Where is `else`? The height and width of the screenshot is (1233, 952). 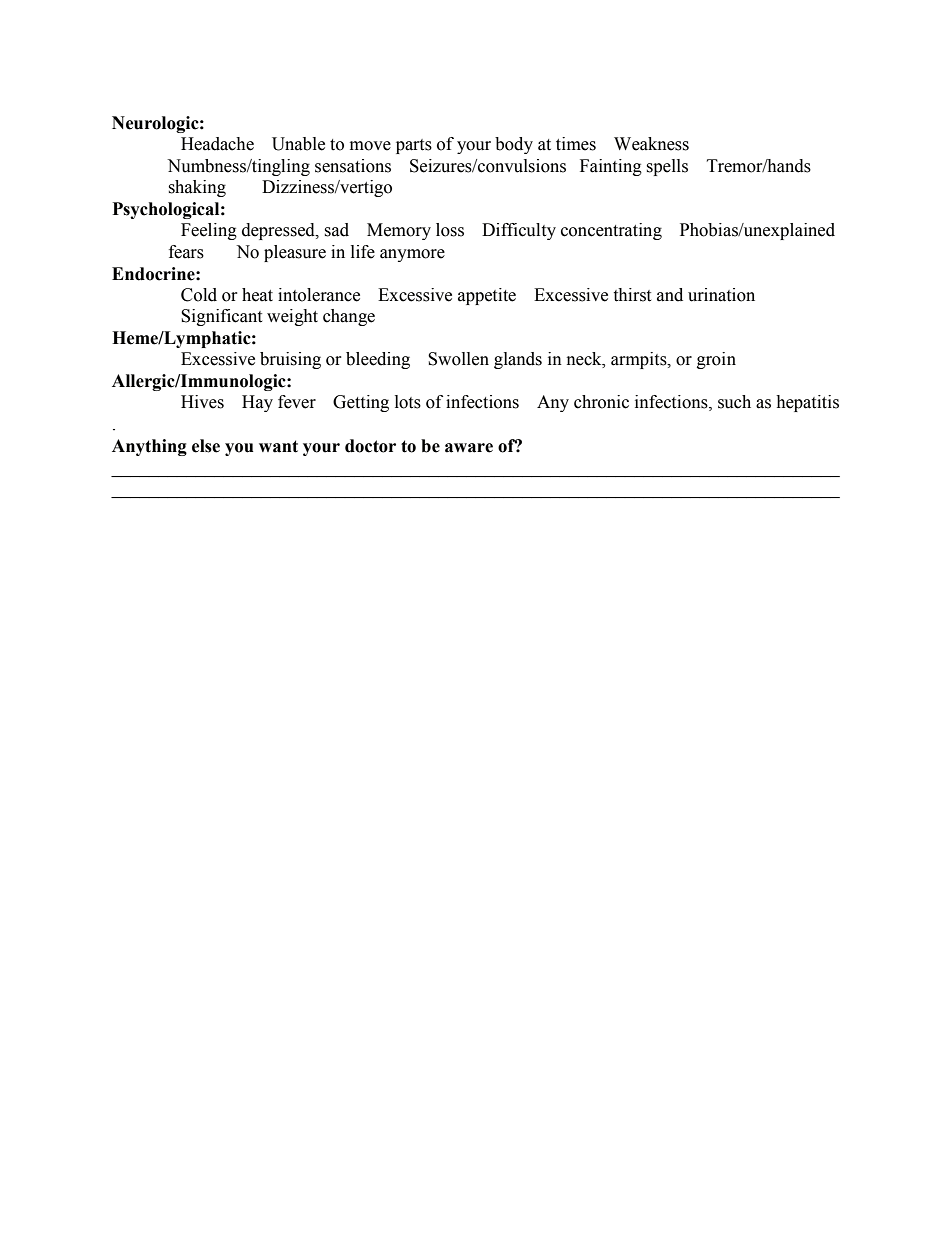 else is located at coordinates (206, 446).
